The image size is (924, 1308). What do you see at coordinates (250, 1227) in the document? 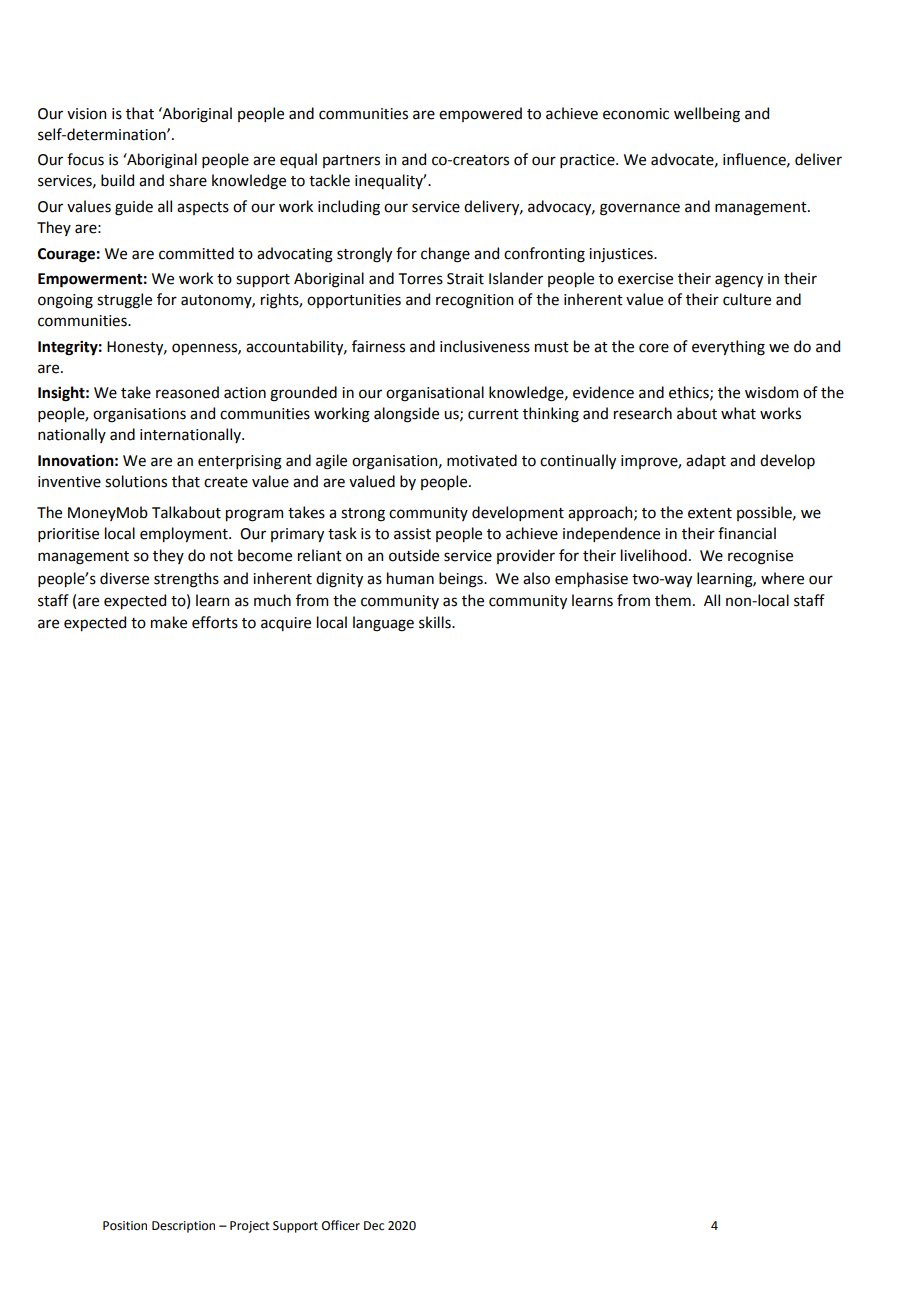
I see `Project` at bounding box center [250, 1227].
